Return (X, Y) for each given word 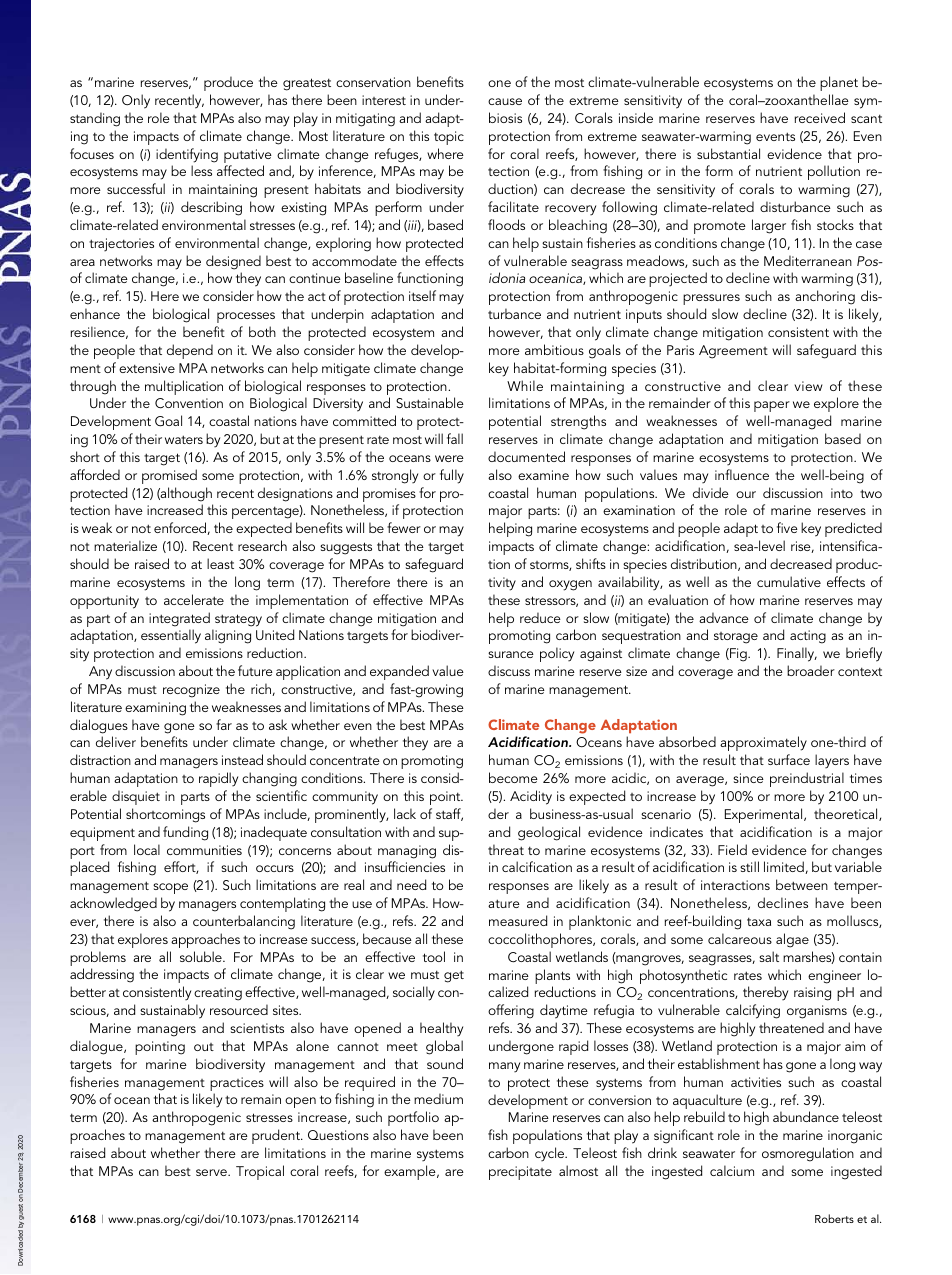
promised (169, 476)
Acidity (531, 797)
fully (452, 476)
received (820, 117)
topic (449, 138)
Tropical (260, 1172)
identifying (187, 155)
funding (185, 833)
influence (742, 474)
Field (732, 849)
